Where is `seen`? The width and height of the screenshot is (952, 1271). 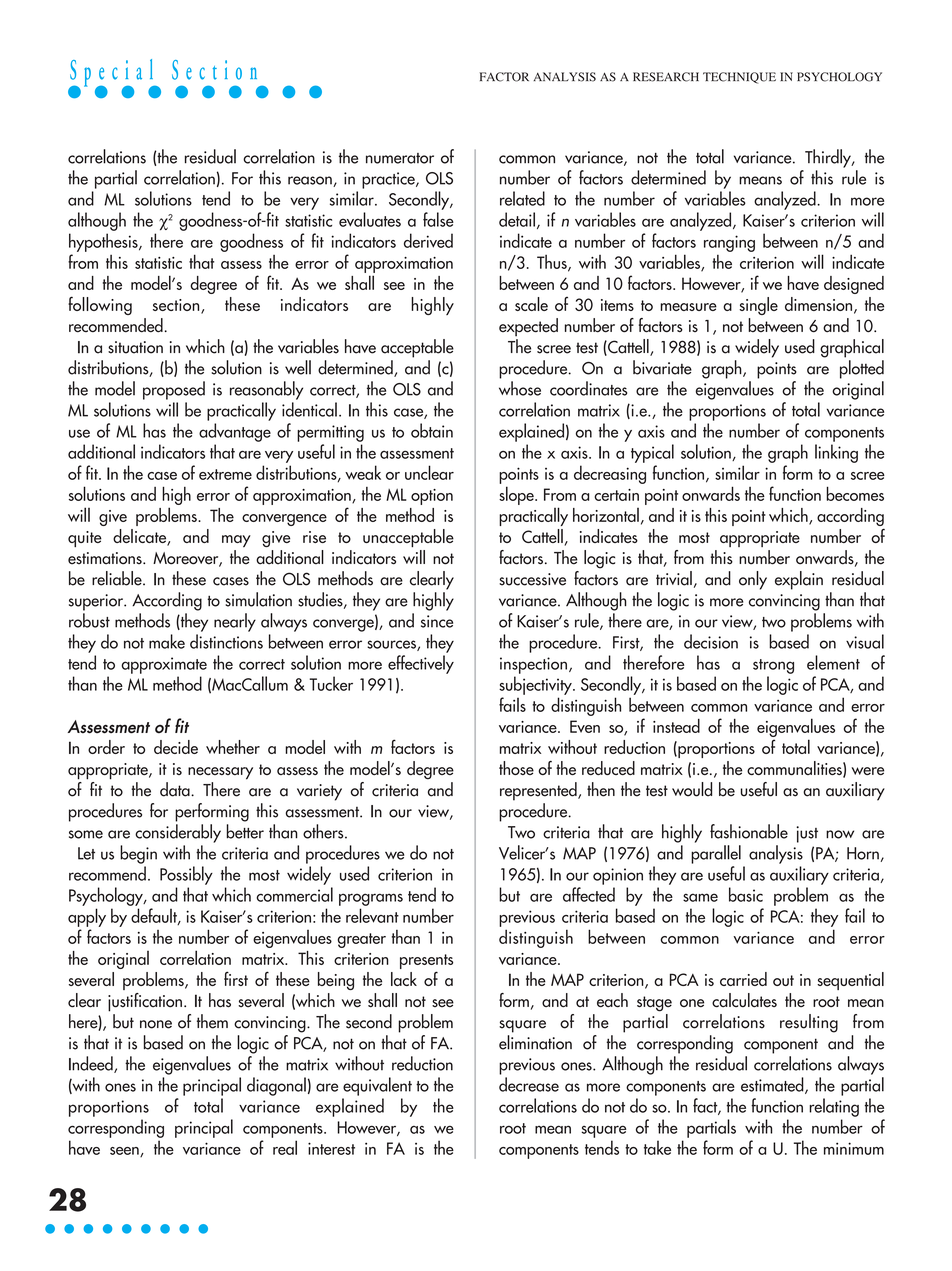 seen is located at coordinates (125, 1152).
